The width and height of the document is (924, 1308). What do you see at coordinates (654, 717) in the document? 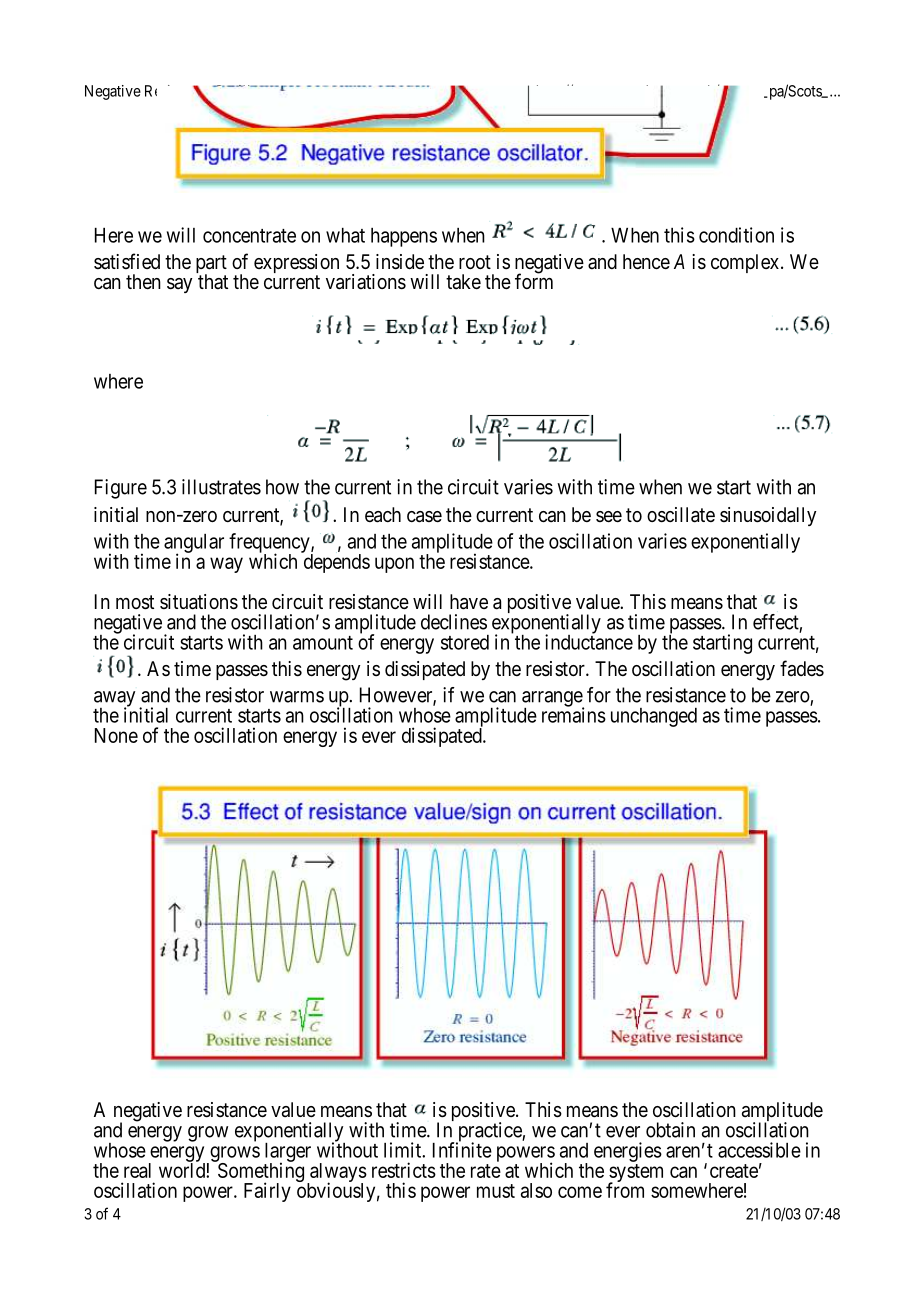
I see `unchanged` at bounding box center [654, 717].
